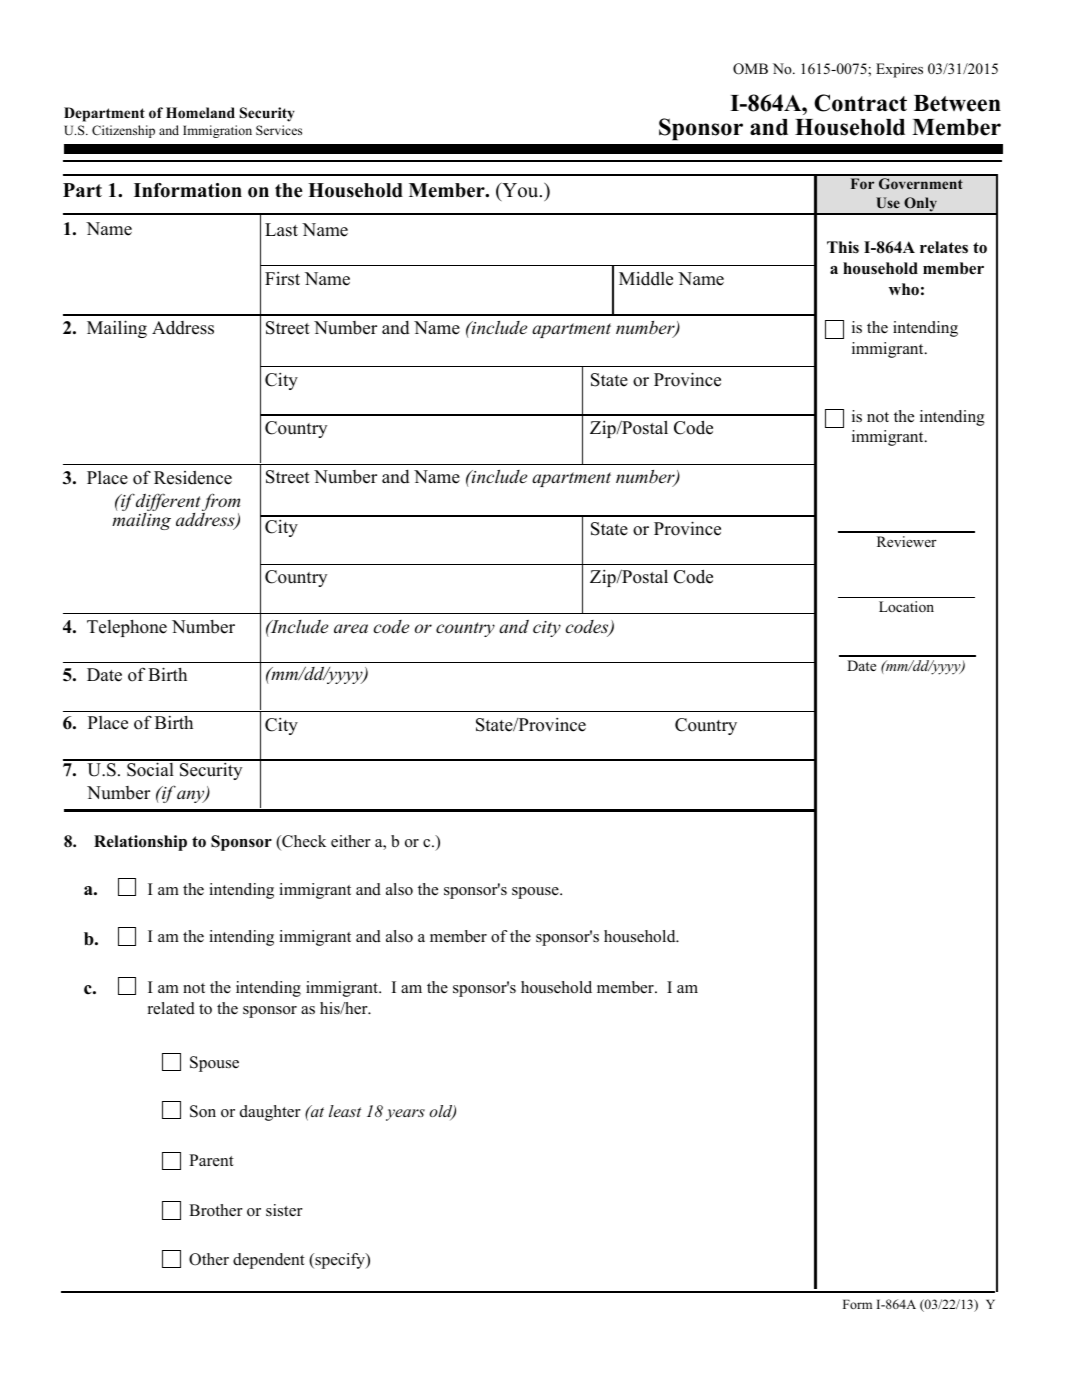 The width and height of the page is (1065, 1378). Describe the element at coordinates (171, 1008) in the page. I see `related` at that location.
